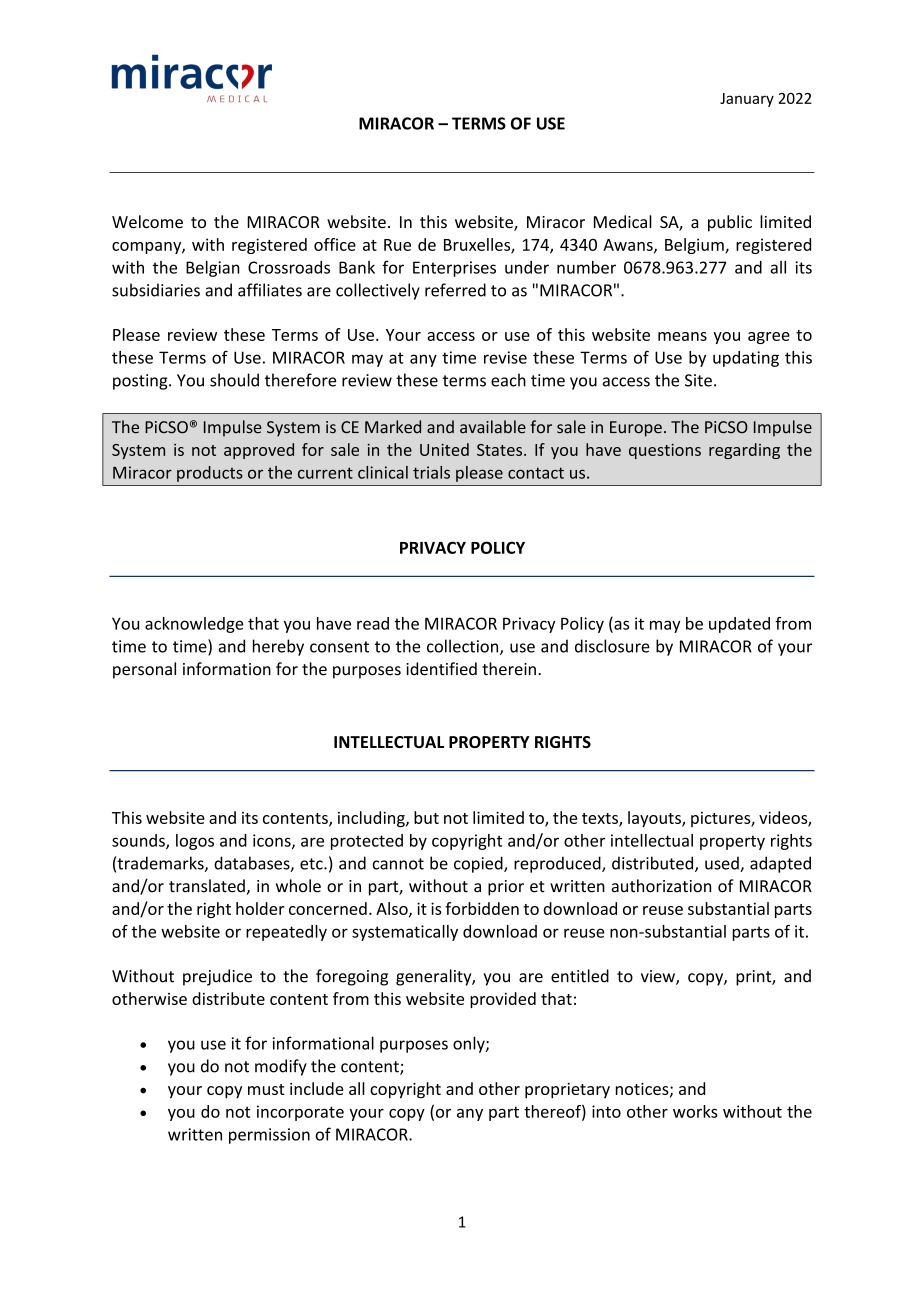 This image has width=924, height=1308. Describe the element at coordinates (464, 647) in the image. I see `collection` at that location.
